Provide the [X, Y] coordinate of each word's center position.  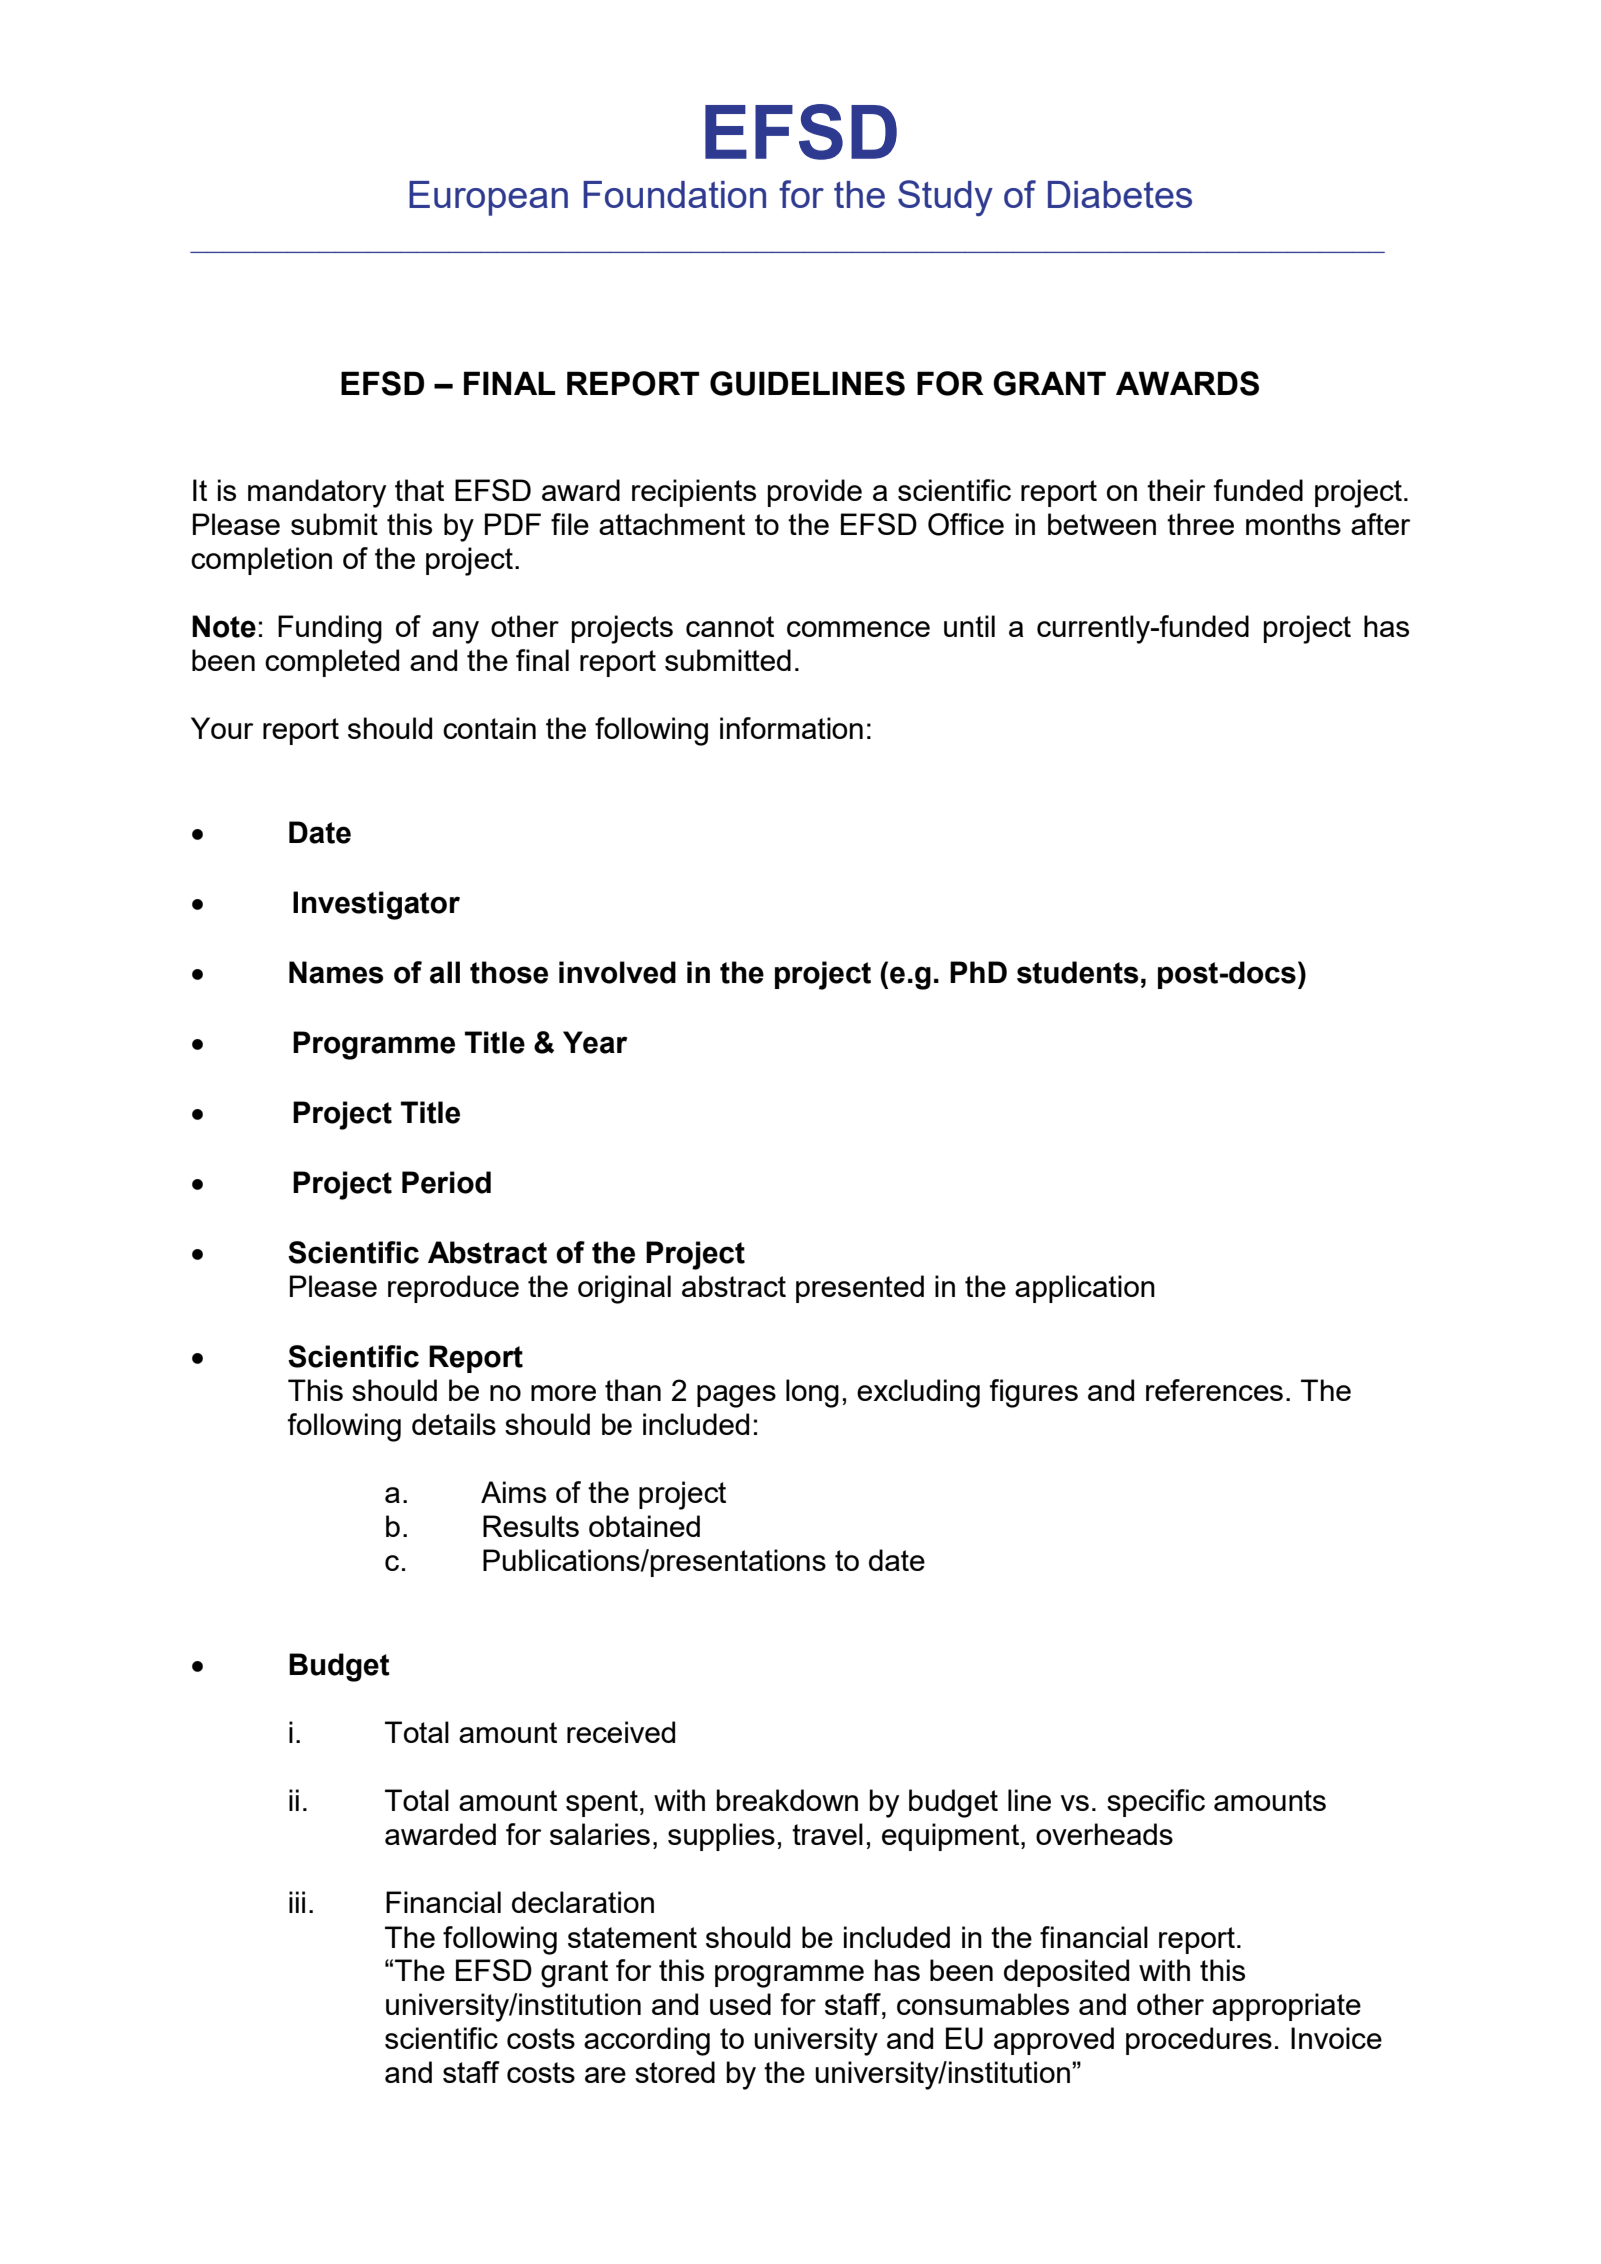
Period [446, 1182]
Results [531, 1526]
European [488, 198]
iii [297, 1902]
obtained [644, 1526]
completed [332, 663]
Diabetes [1120, 194]
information [791, 728]
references [1214, 1390]
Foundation [674, 194]
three [1200, 524]
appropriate [1286, 2007]
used [740, 2004]
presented [860, 1289]
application [1085, 1289]
